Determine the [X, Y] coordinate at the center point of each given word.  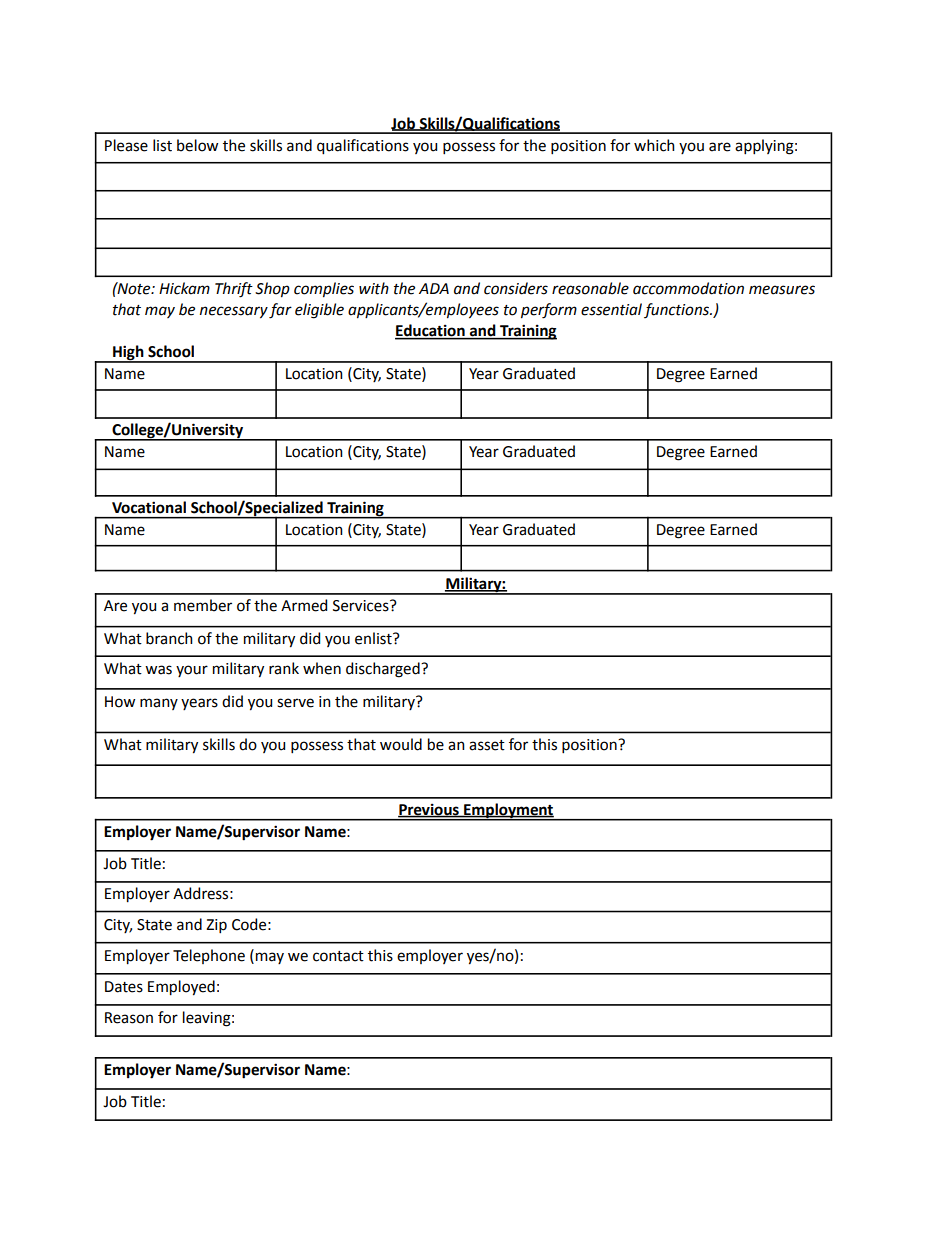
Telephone [209, 956]
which [654, 145]
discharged [384, 670]
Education [431, 331]
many [159, 704]
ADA [434, 288]
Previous [429, 811]
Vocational [149, 507]
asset [487, 745]
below [197, 145]
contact [338, 956]
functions [678, 310]
